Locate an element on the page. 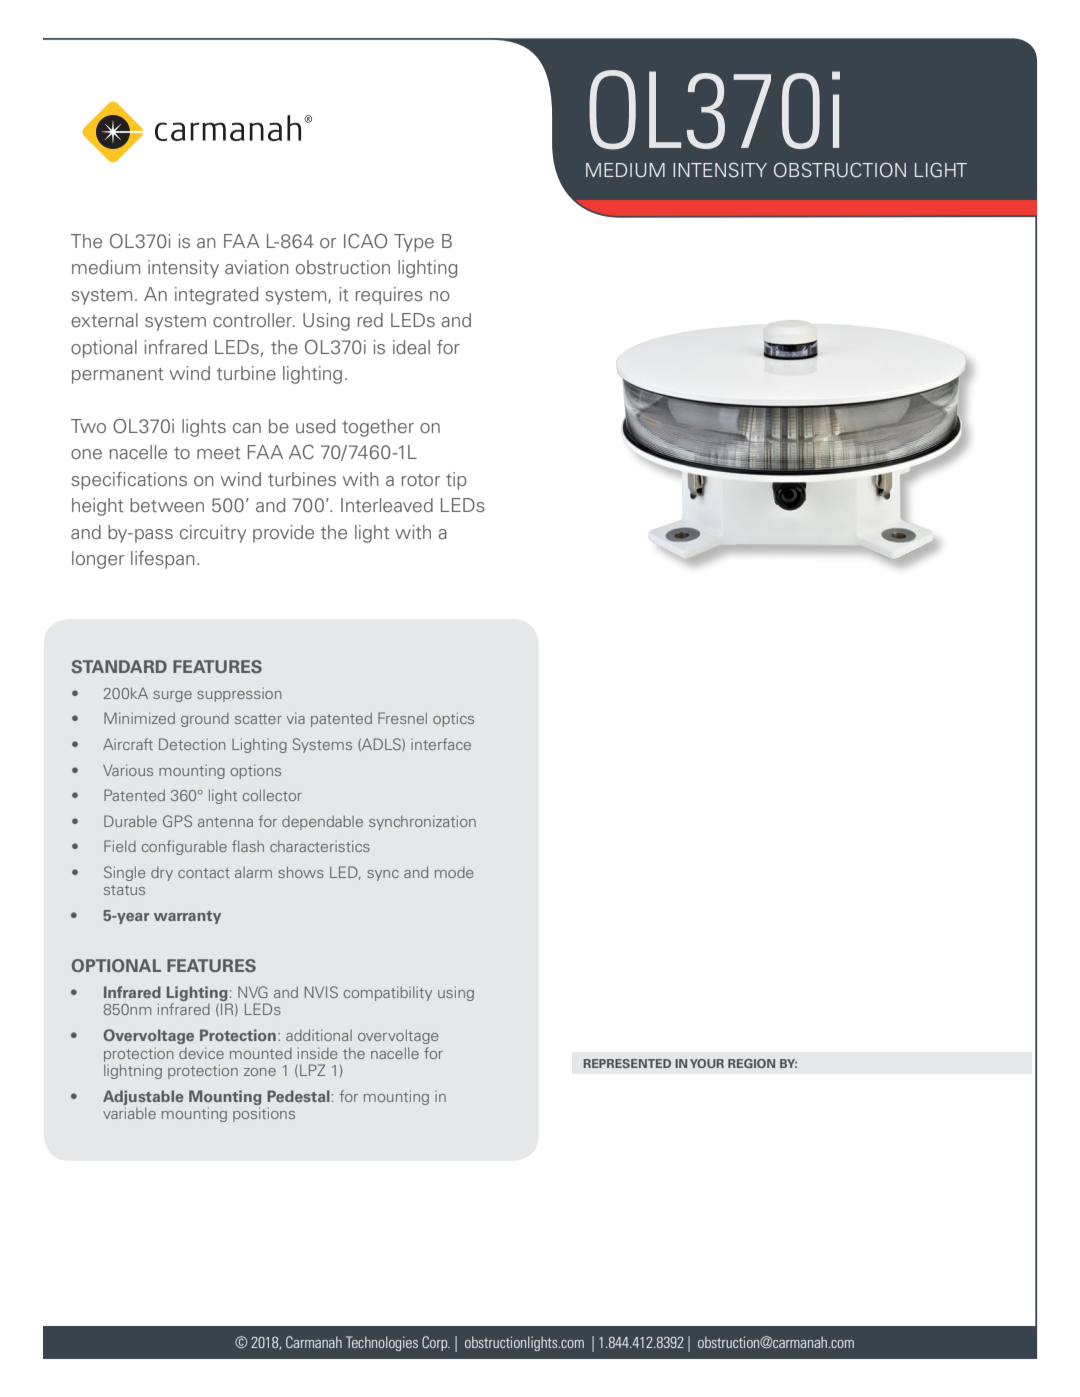 This page has height=1397, width=1080. Type is located at coordinates (414, 243).
